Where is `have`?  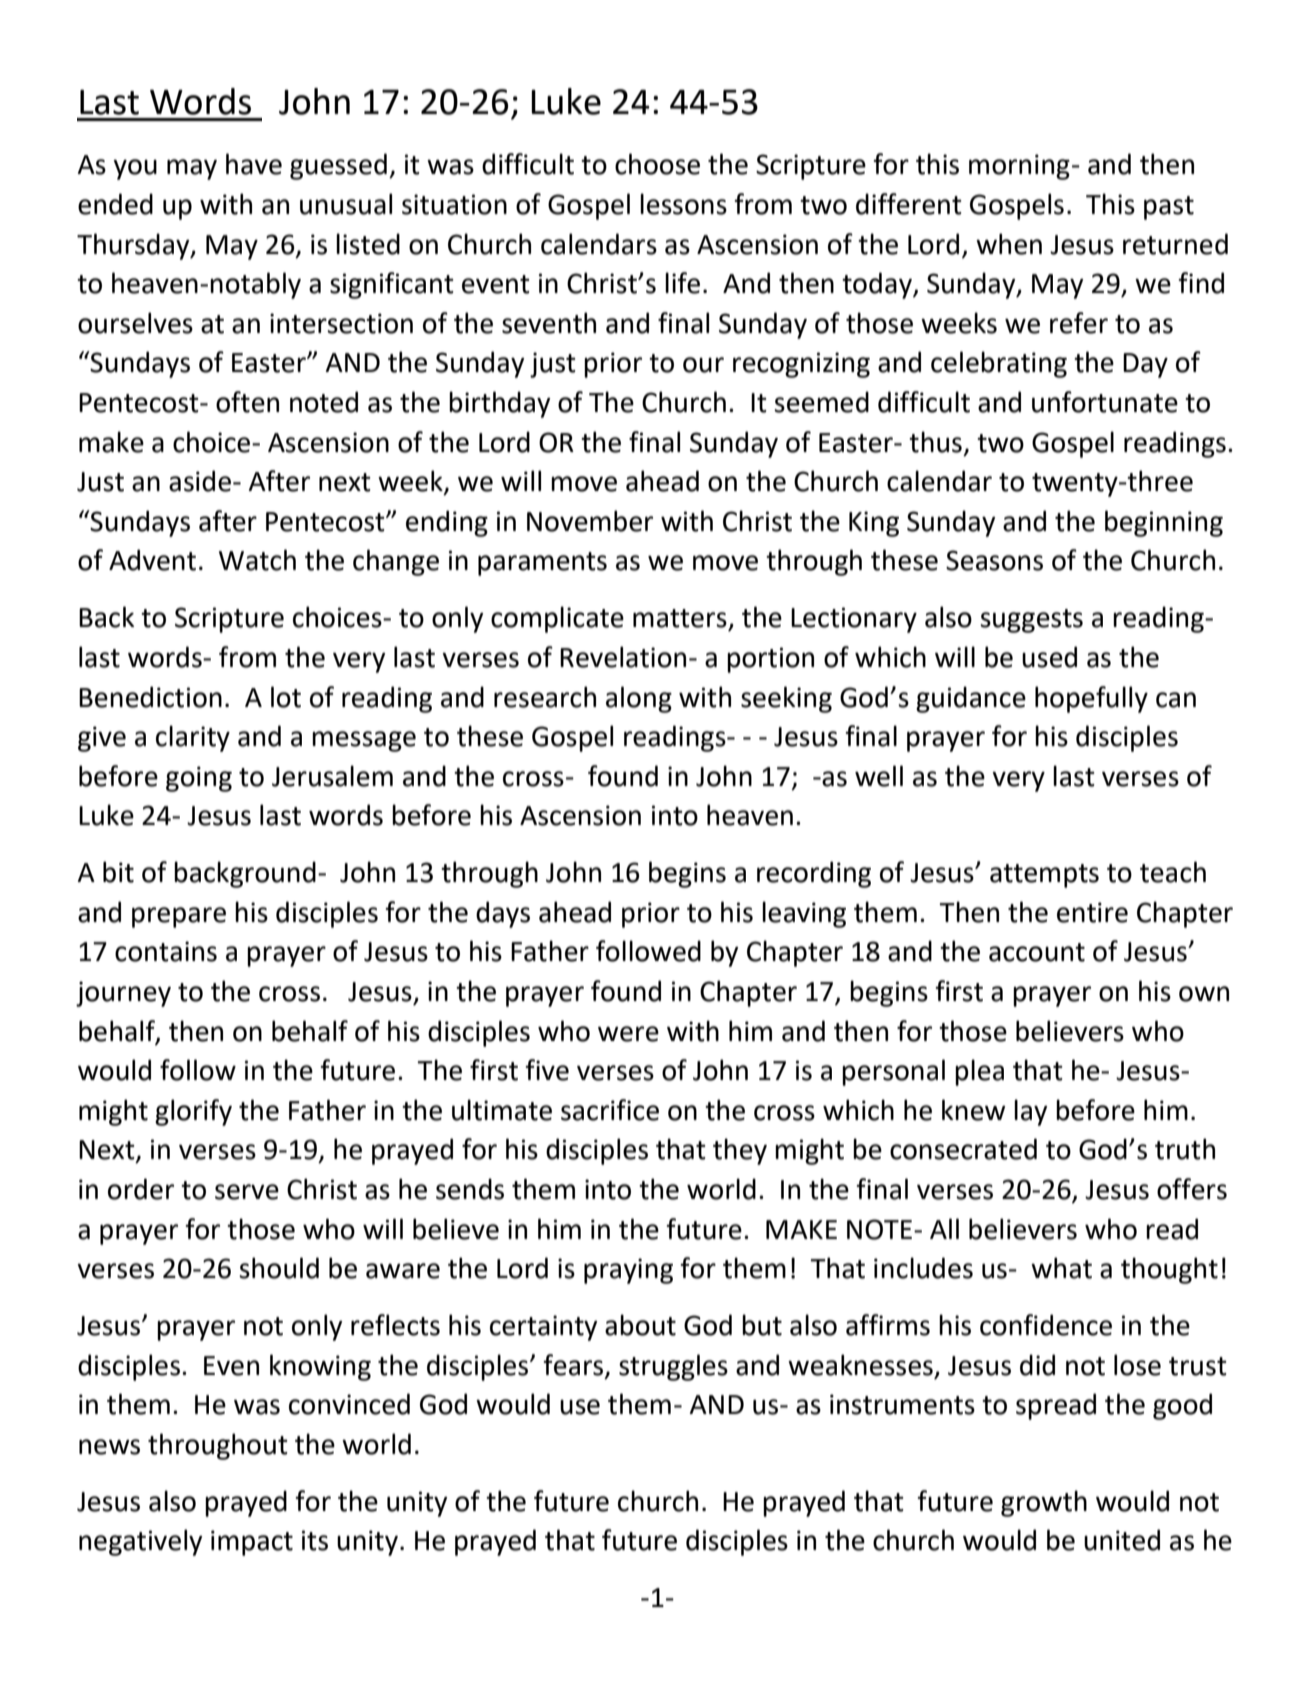
have is located at coordinates (254, 164).
